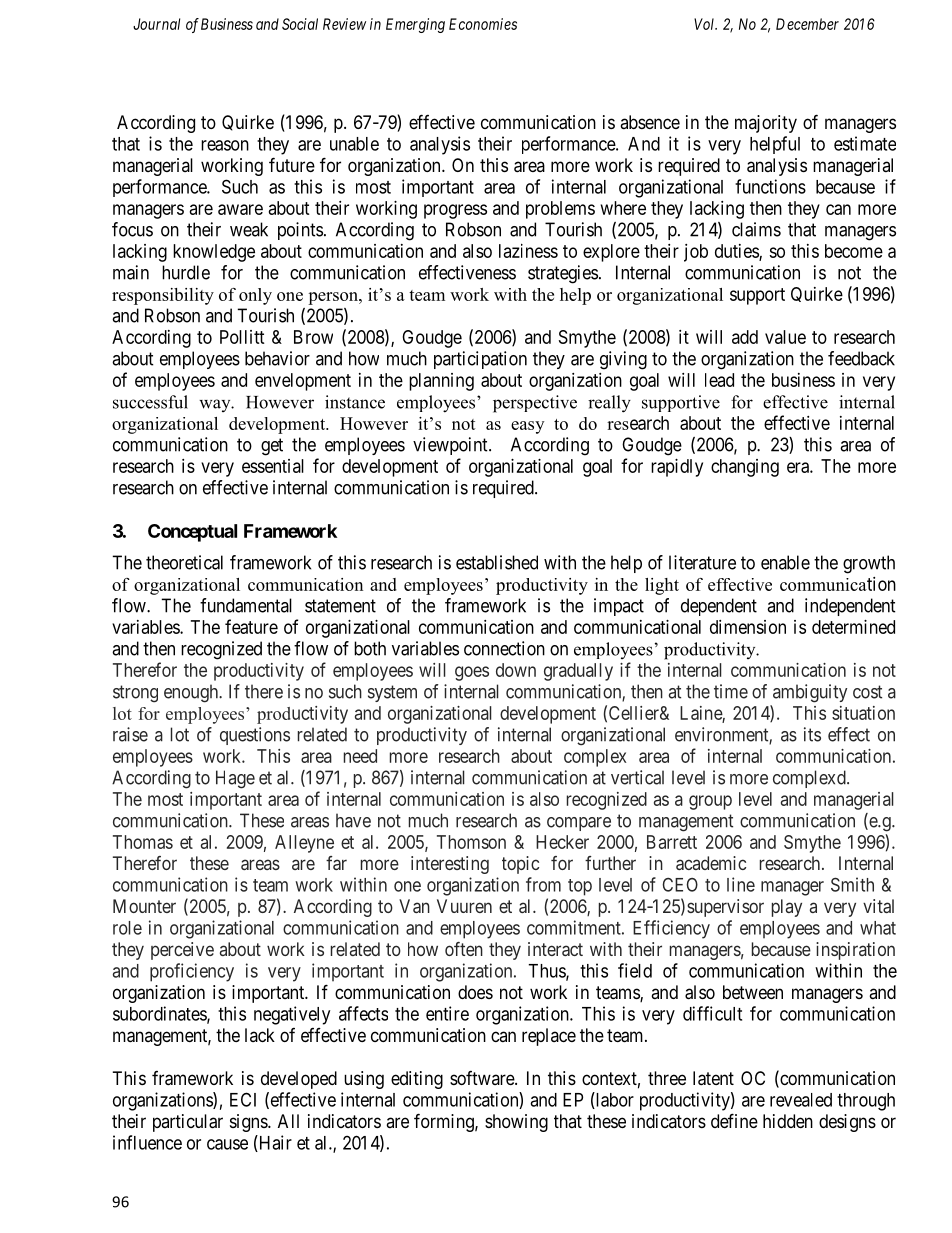 The height and width of the screenshot is (1233, 952). Describe the element at coordinates (255, 296) in the screenshot. I see `only` at that location.
